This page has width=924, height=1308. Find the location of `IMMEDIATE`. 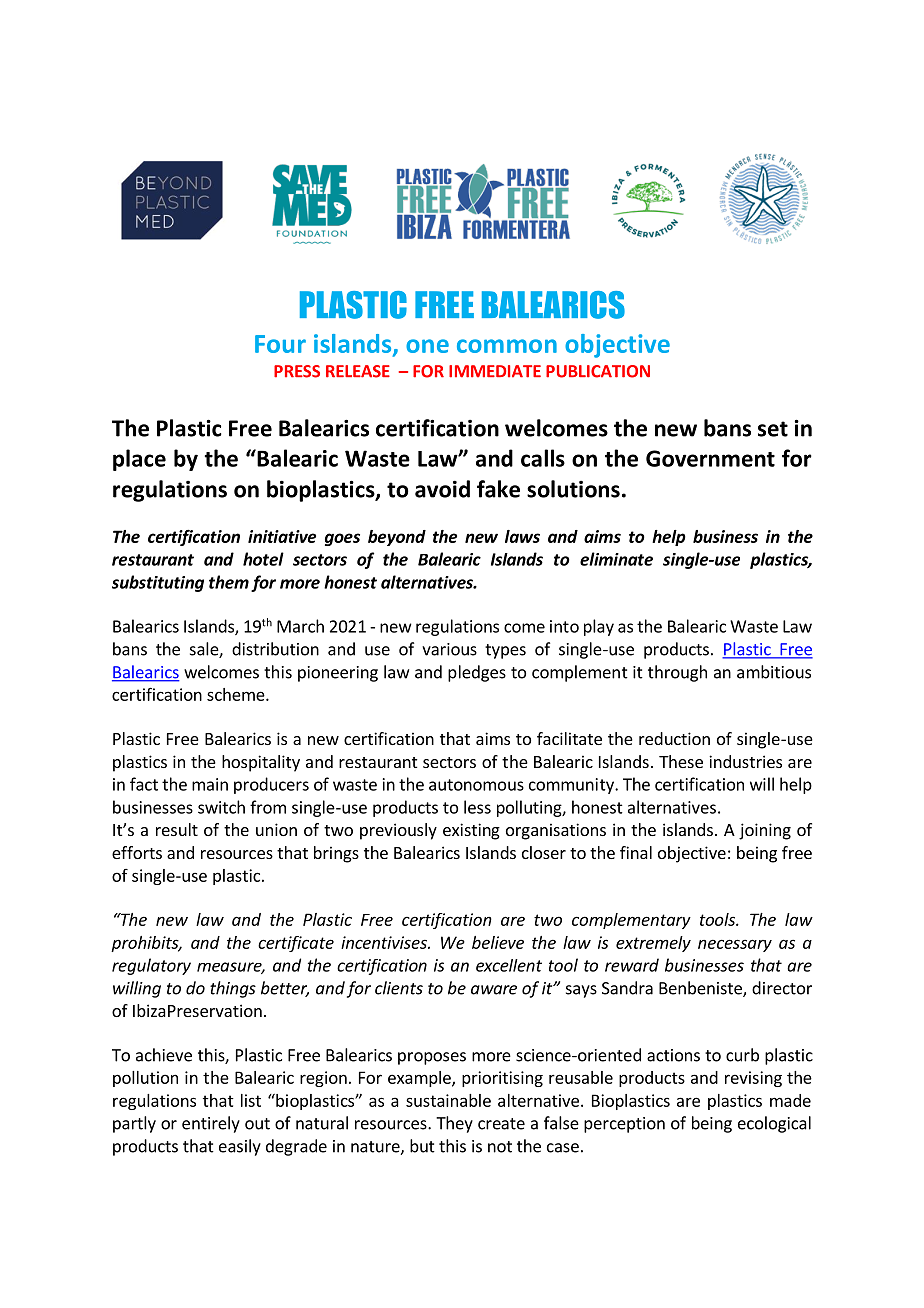

IMMEDIATE is located at coordinates (495, 371).
